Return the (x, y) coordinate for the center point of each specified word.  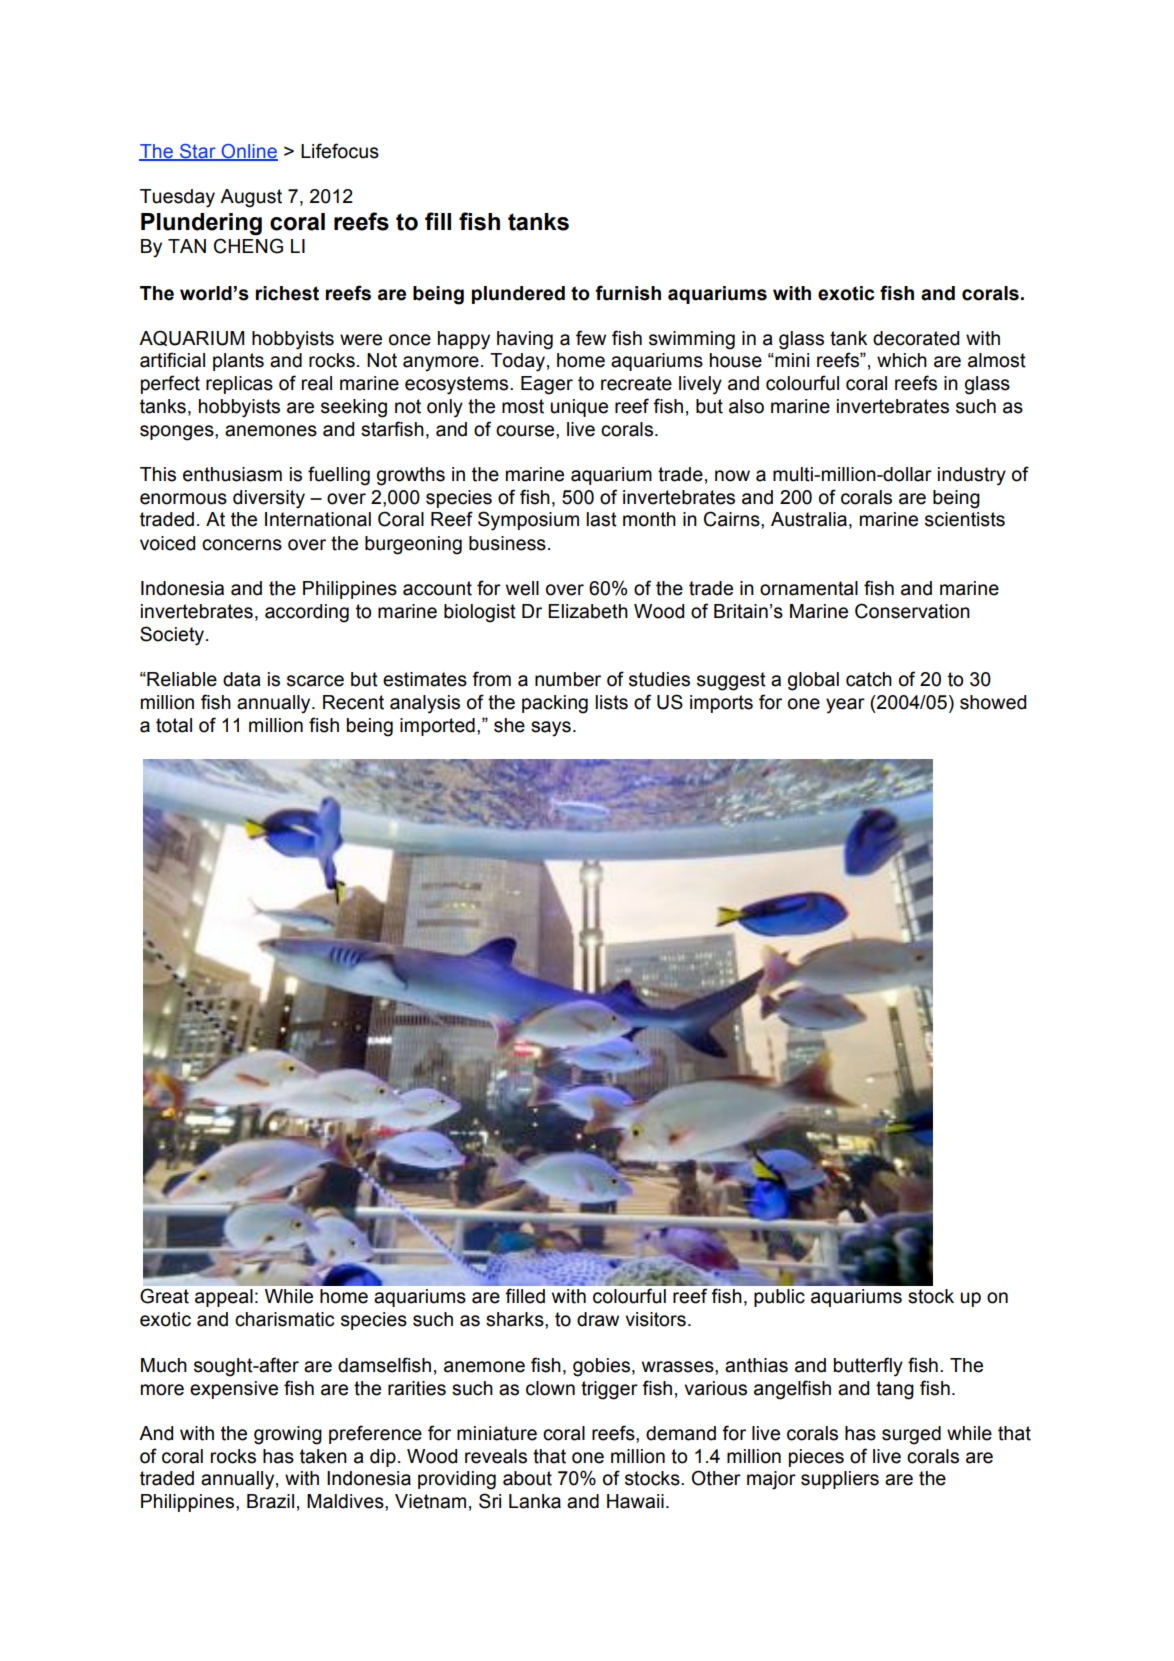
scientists (965, 519)
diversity (269, 499)
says (551, 729)
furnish (628, 293)
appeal (224, 1298)
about (527, 1478)
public (779, 1298)
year (845, 706)
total (174, 725)
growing (288, 1435)
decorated (916, 338)
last (601, 519)
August (251, 198)
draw (598, 1319)
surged (911, 1435)
